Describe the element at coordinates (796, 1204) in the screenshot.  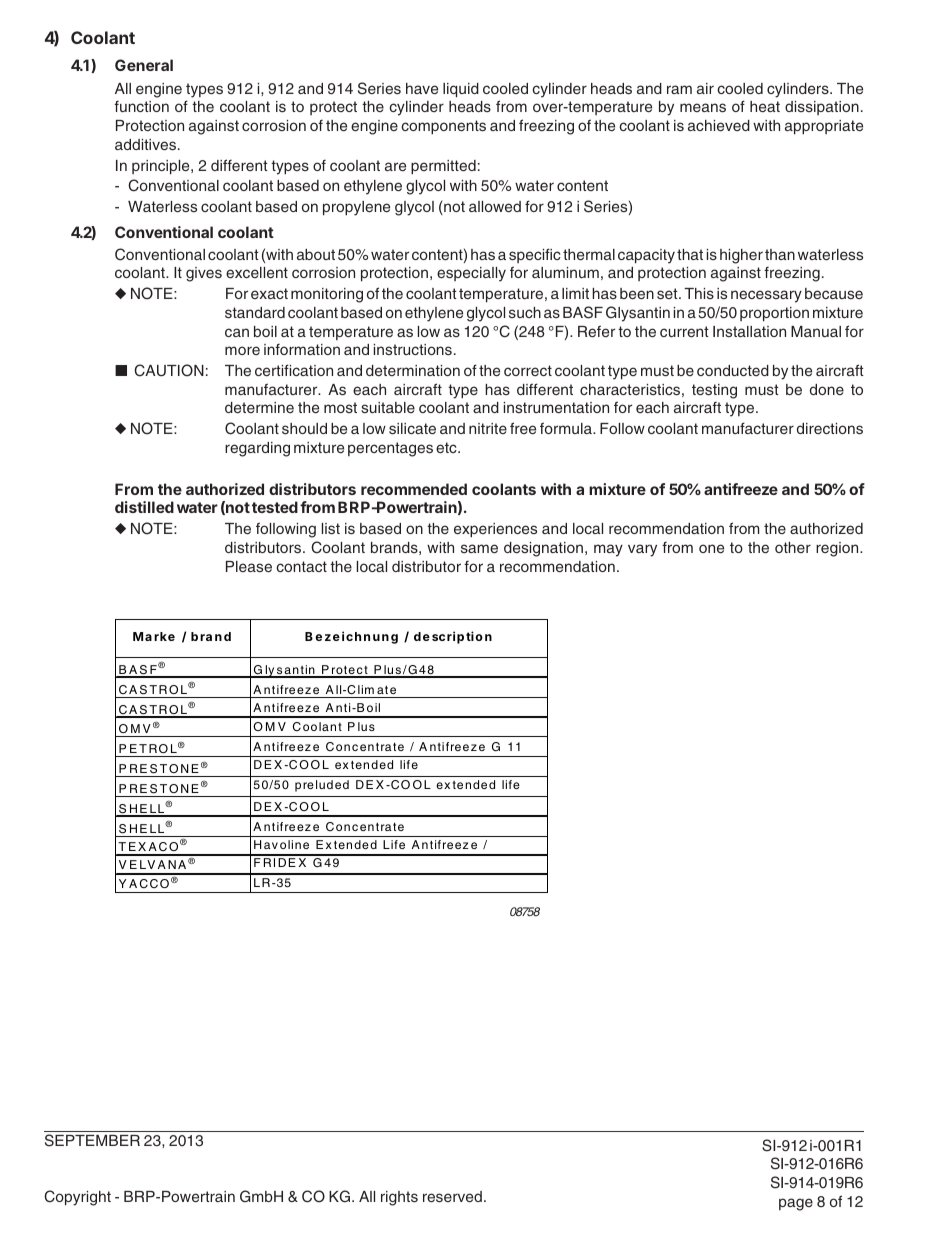
I see `page` at that location.
